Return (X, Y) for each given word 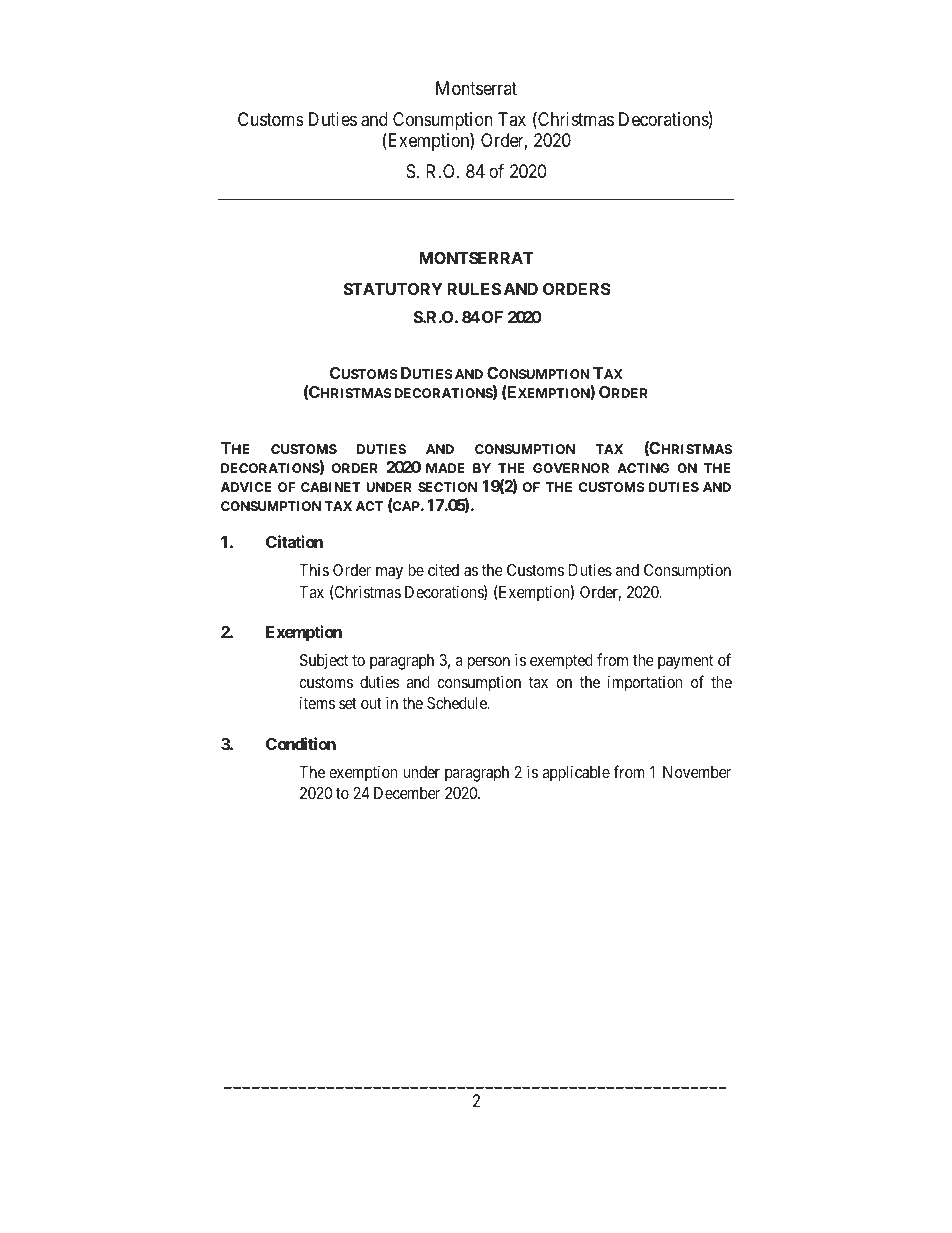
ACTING (643, 468)
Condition (301, 743)
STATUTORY (393, 289)
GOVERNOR (571, 468)
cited (443, 569)
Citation (294, 541)
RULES (474, 289)
